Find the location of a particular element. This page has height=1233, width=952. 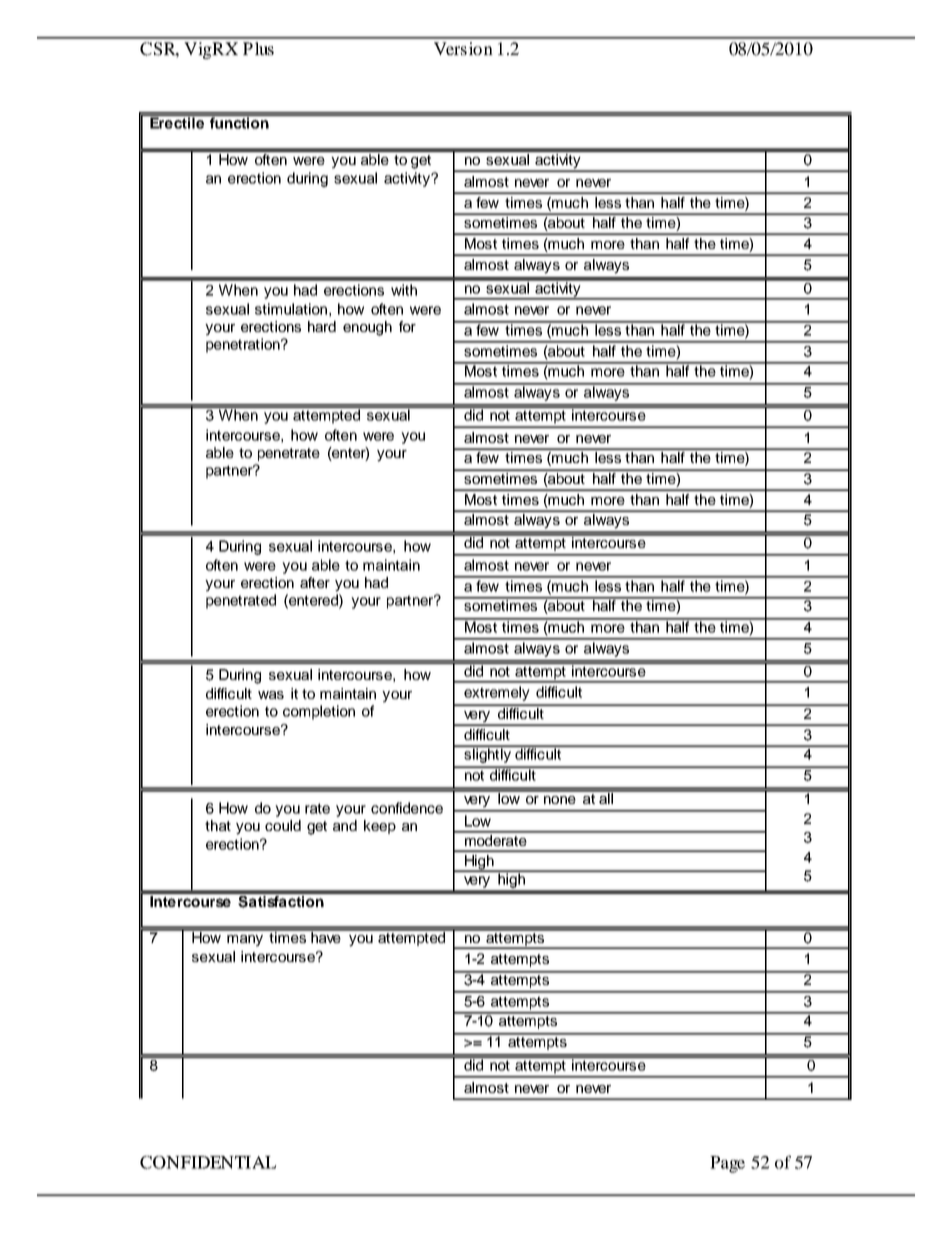

have is located at coordinates (326, 936).
